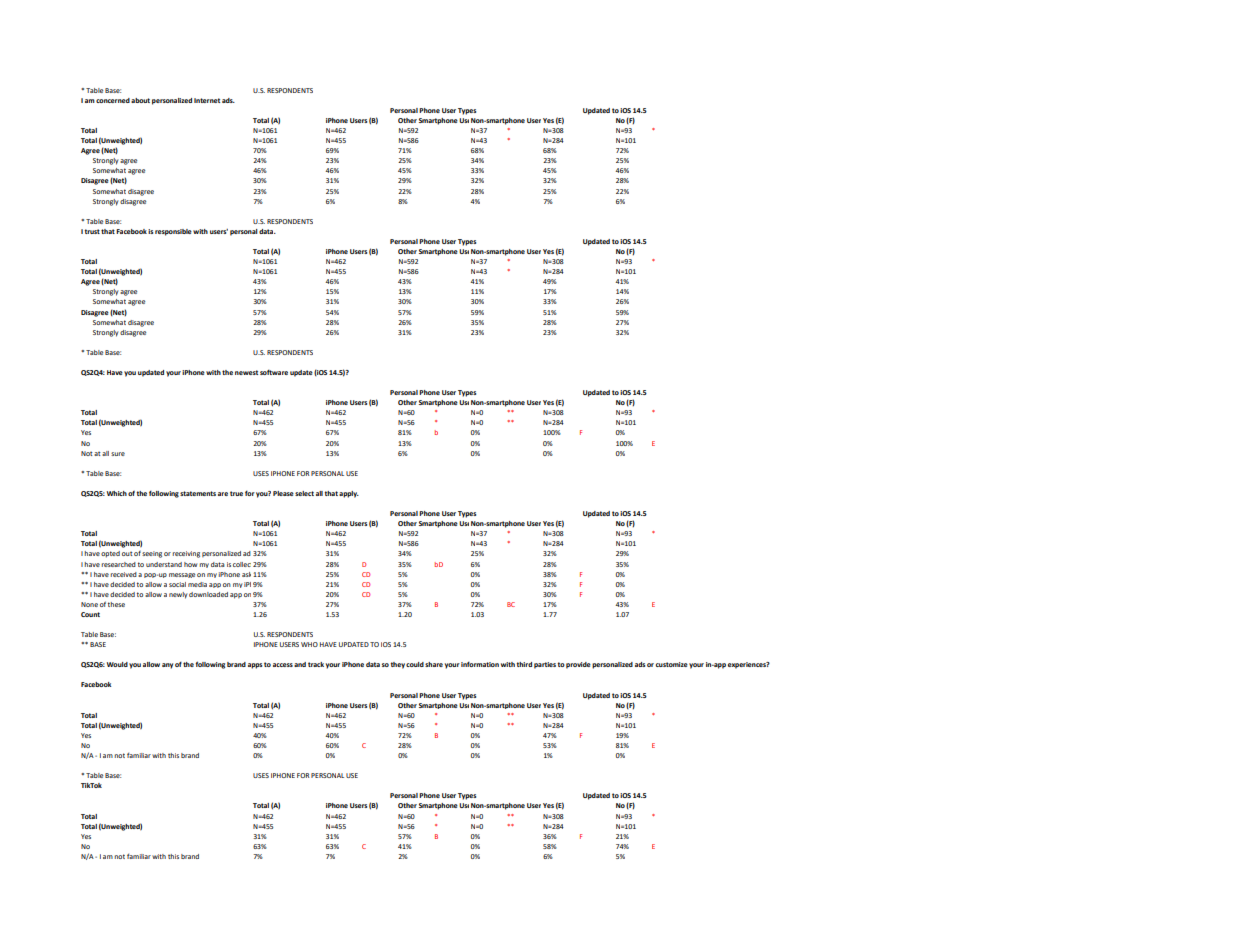 The width and height of the screenshot is (1233, 952). Describe the element at coordinates (207, 100) in the screenshot. I see `Internet` at that location.
